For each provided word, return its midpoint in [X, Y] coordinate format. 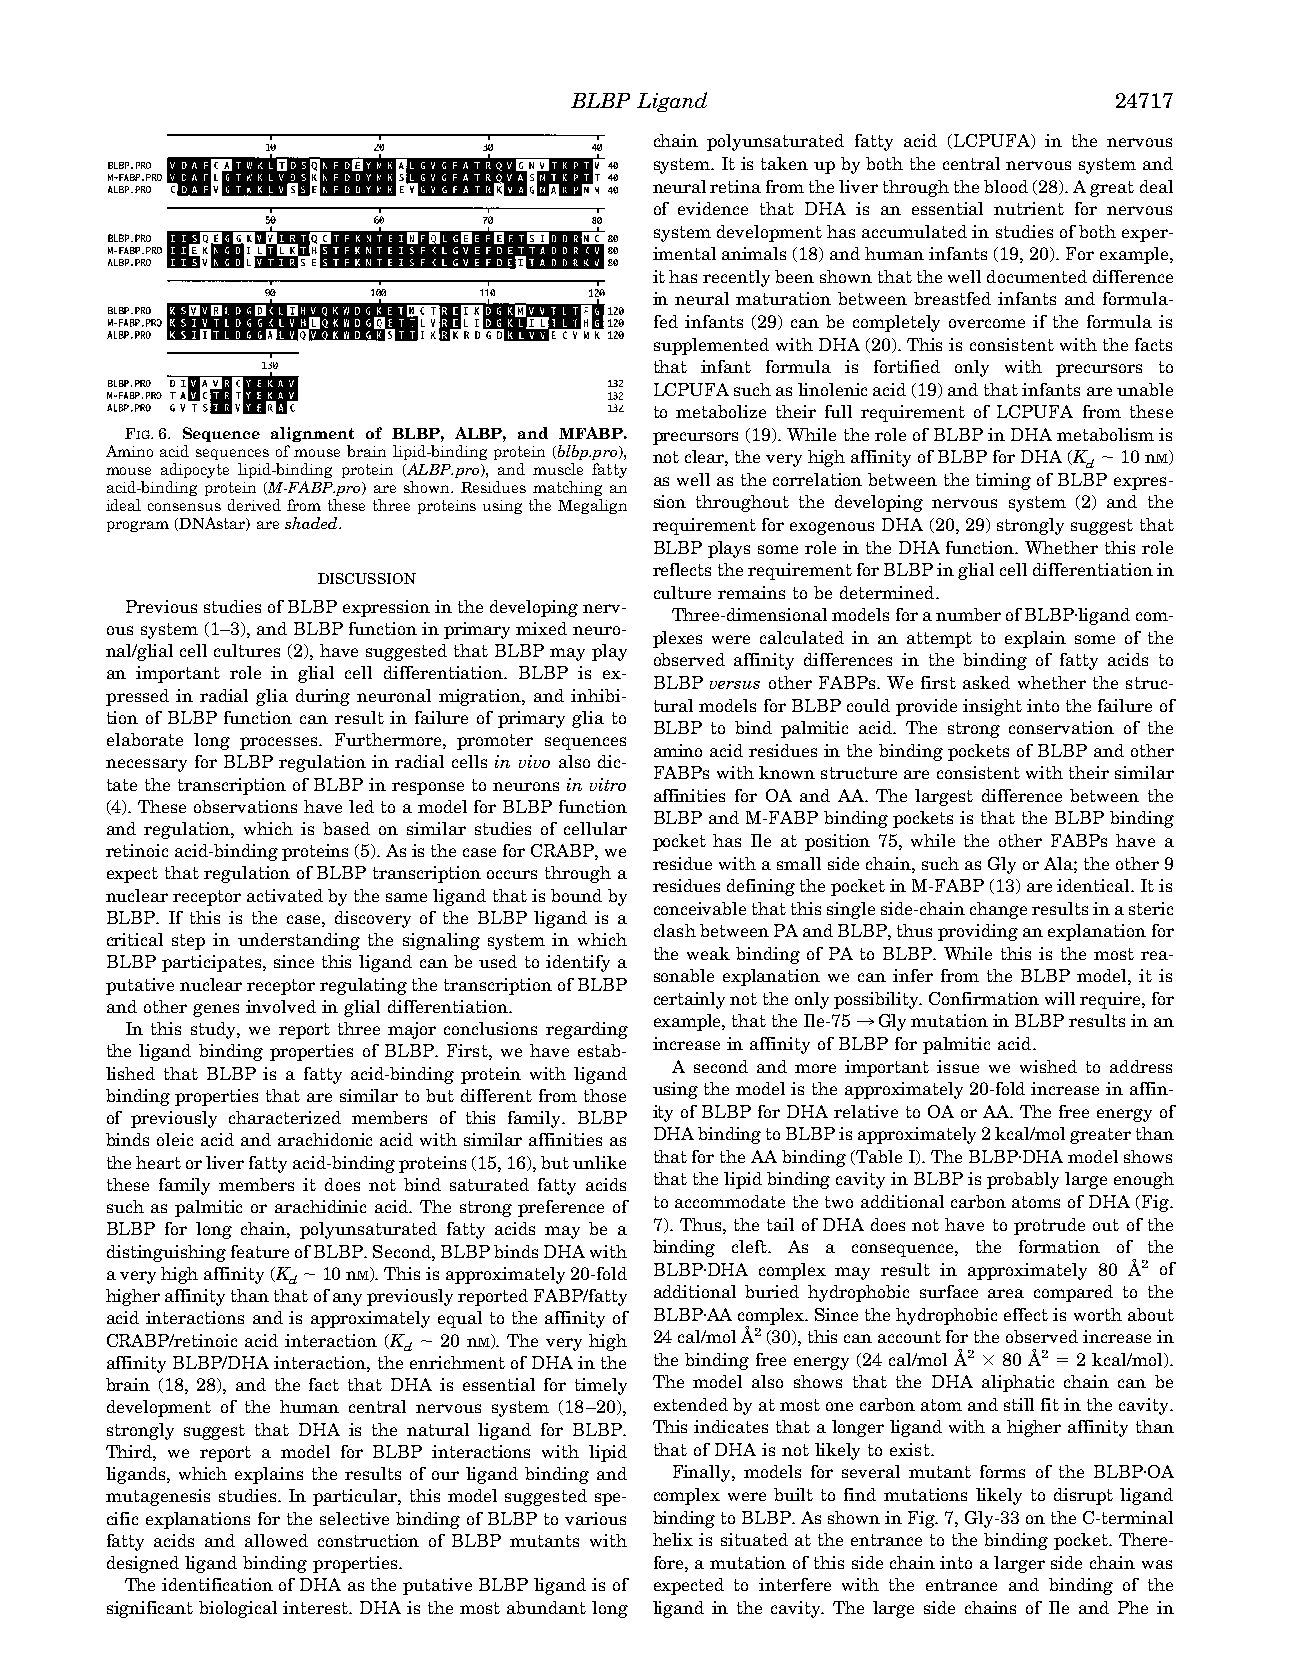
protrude [1049, 1226]
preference [561, 1208]
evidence [713, 208]
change [998, 910]
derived [254, 505]
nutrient [1029, 208]
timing [1003, 481]
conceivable [700, 908]
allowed [276, 1540]
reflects [682, 569]
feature [260, 1251]
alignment [312, 434]
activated [285, 895]
